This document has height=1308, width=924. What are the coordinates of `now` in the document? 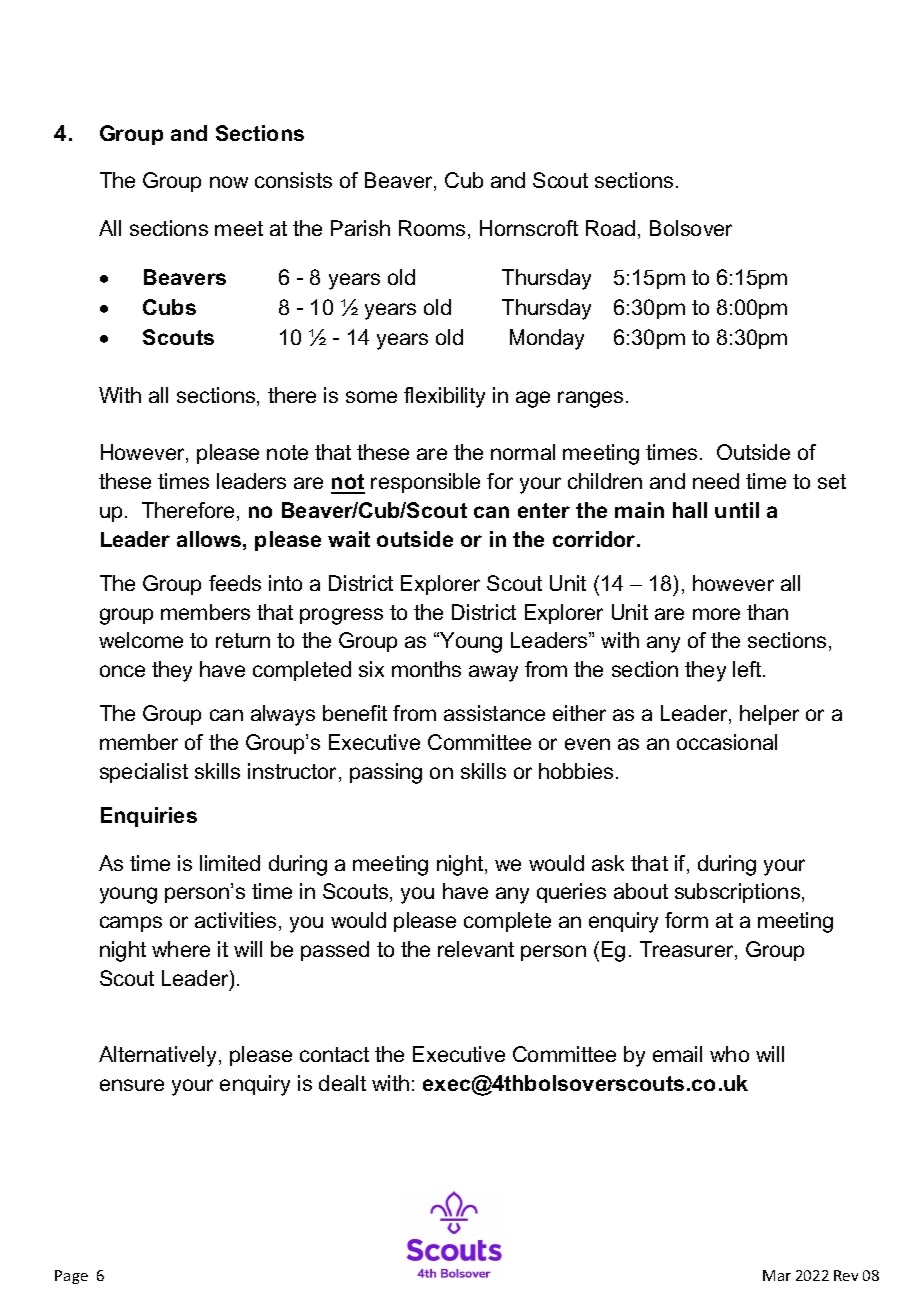 It's located at (229, 182).
